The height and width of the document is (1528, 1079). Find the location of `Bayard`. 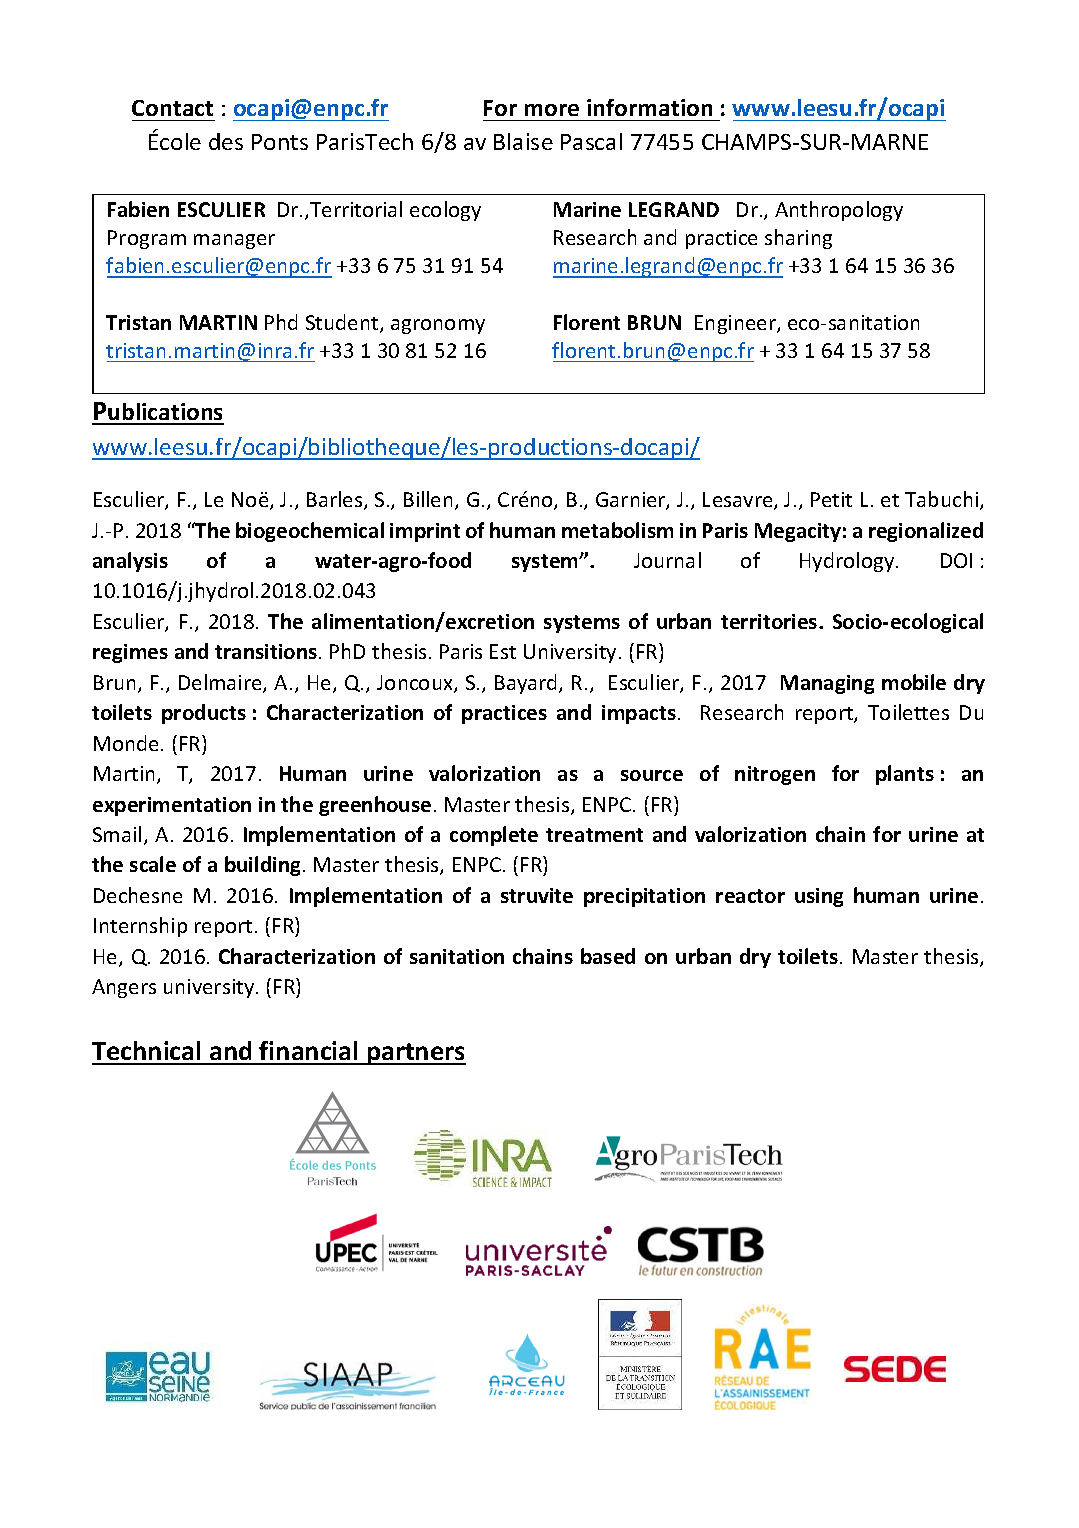

Bayard is located at coordinates (527, 684).
